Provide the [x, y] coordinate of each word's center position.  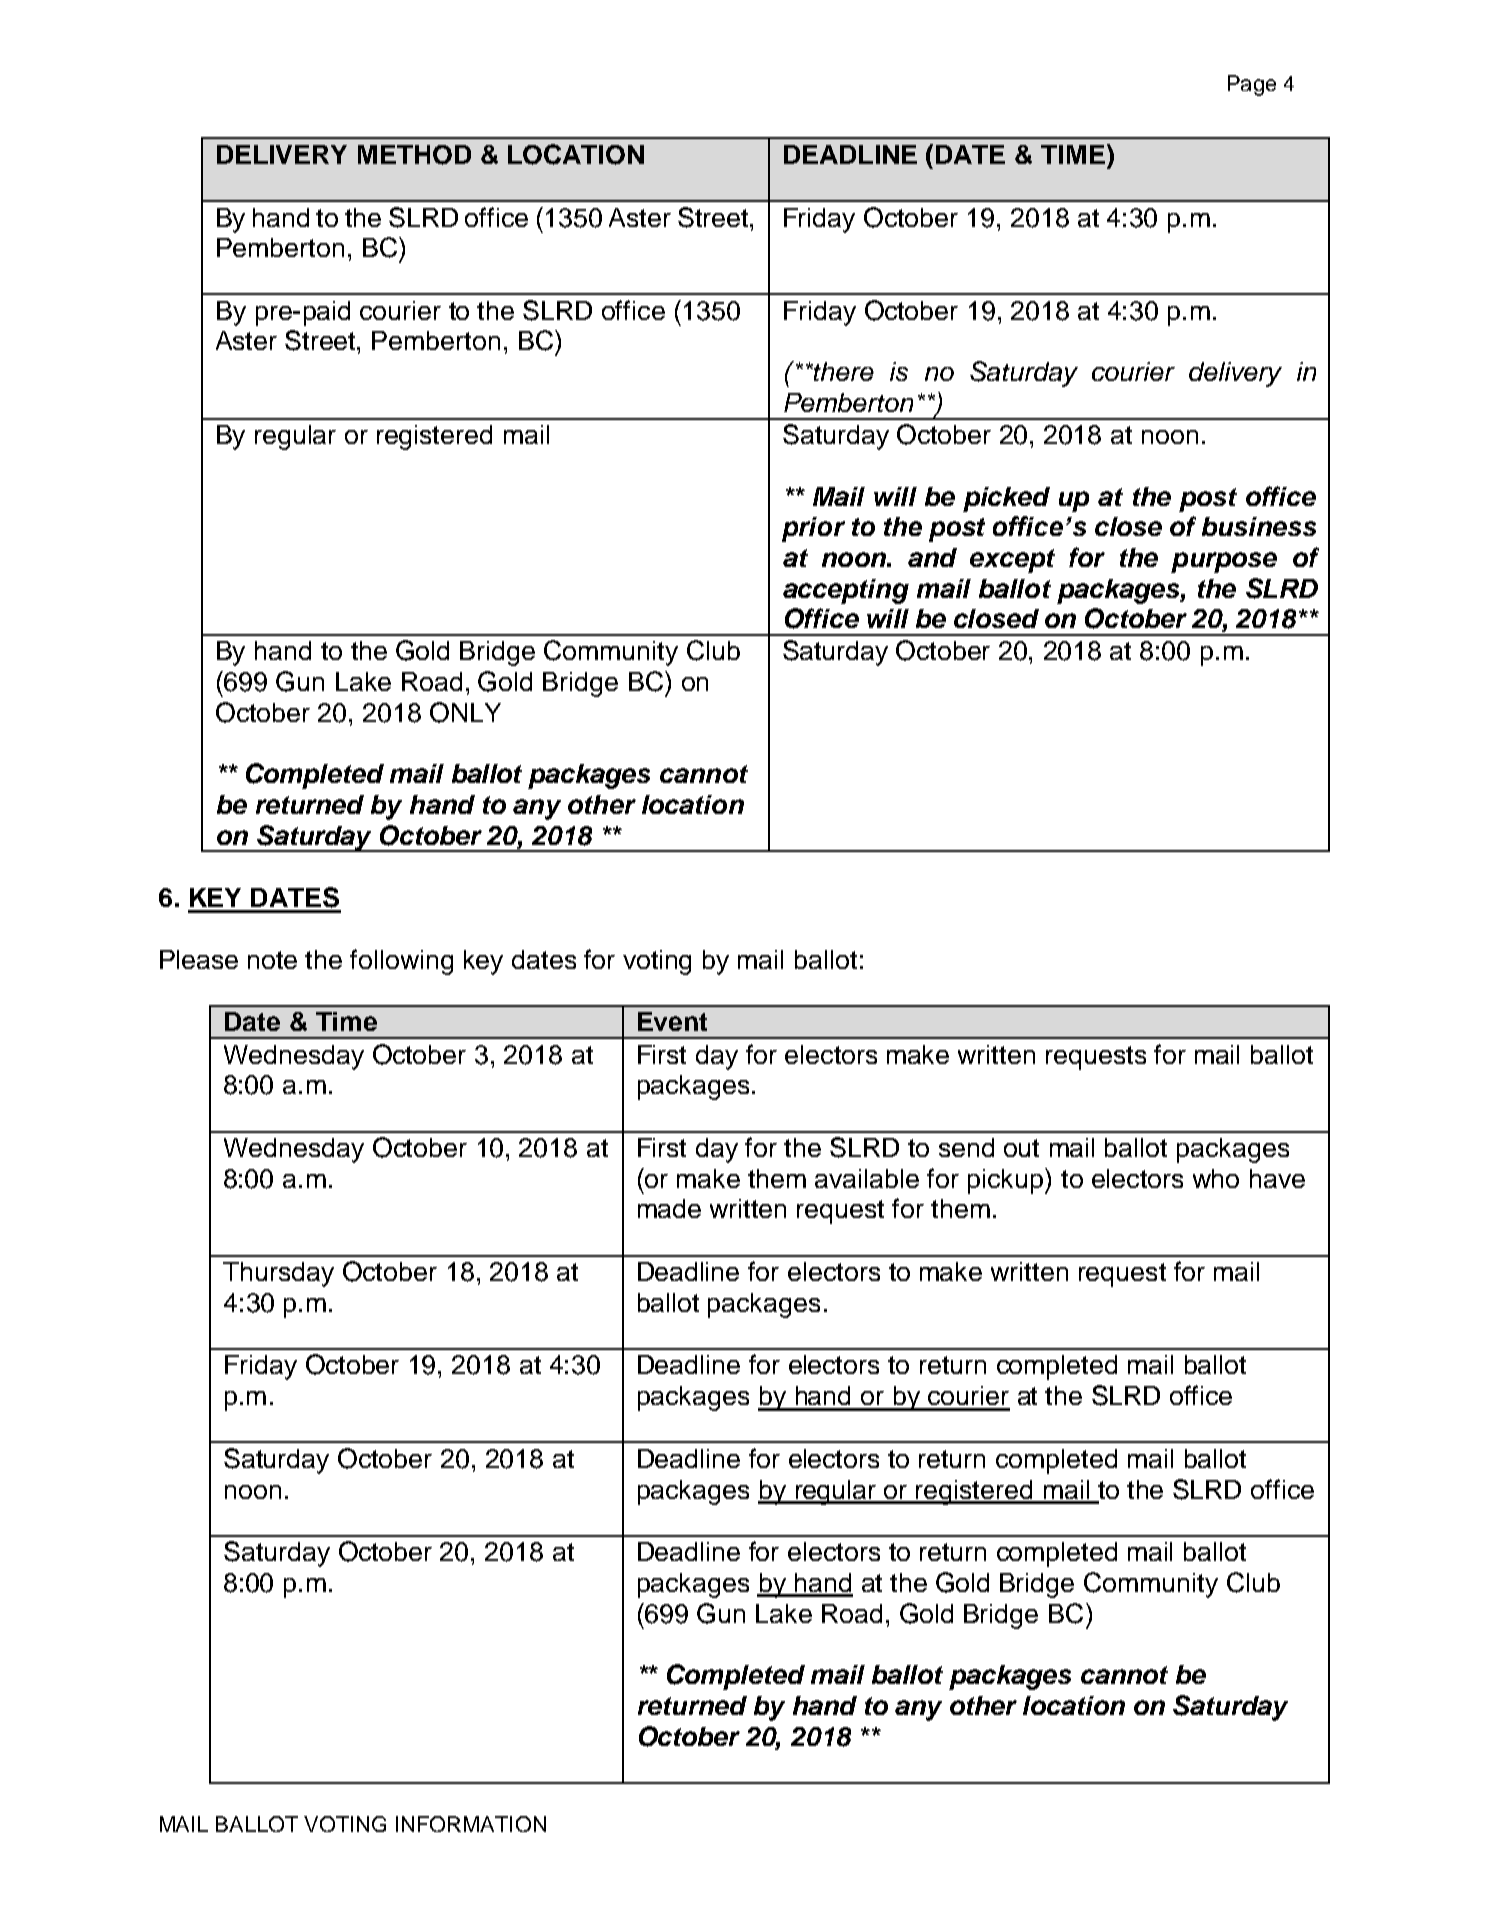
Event [672, 1021]
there [843, 371]
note [272, 960]
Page [1252, 85]
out [1021, 1148]
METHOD [414, 155]
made [669, 1208]
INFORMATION [471, 1824]
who [1216, 1178]
